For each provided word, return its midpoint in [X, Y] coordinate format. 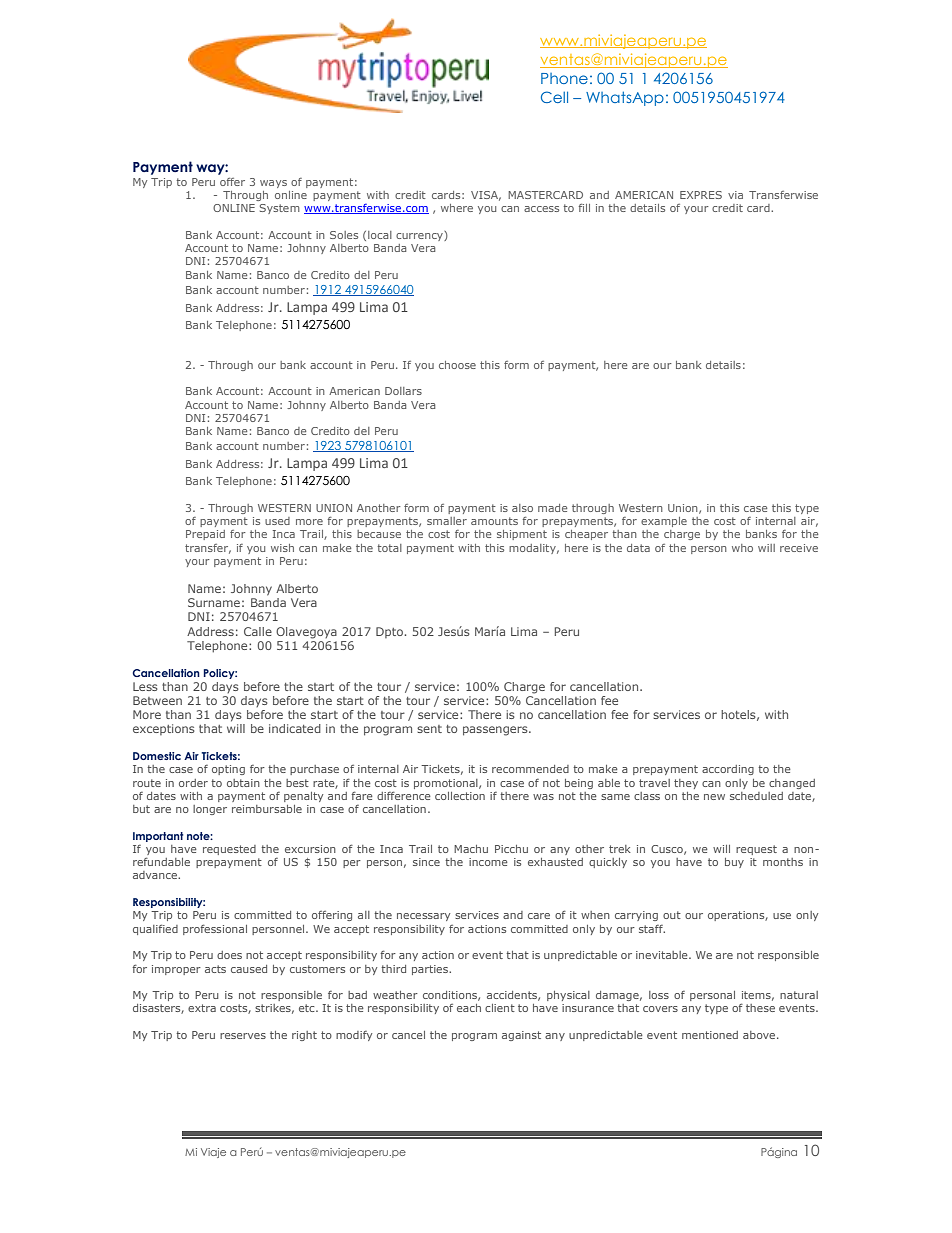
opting [228, 770]
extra [202, 1008]
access [541, 209]
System [280, 209]
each [469, 1008]
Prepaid [205, 535]
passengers [496, 731]
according [728, 770]
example [664, 522]
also [522, 508]
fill [584, 208]
